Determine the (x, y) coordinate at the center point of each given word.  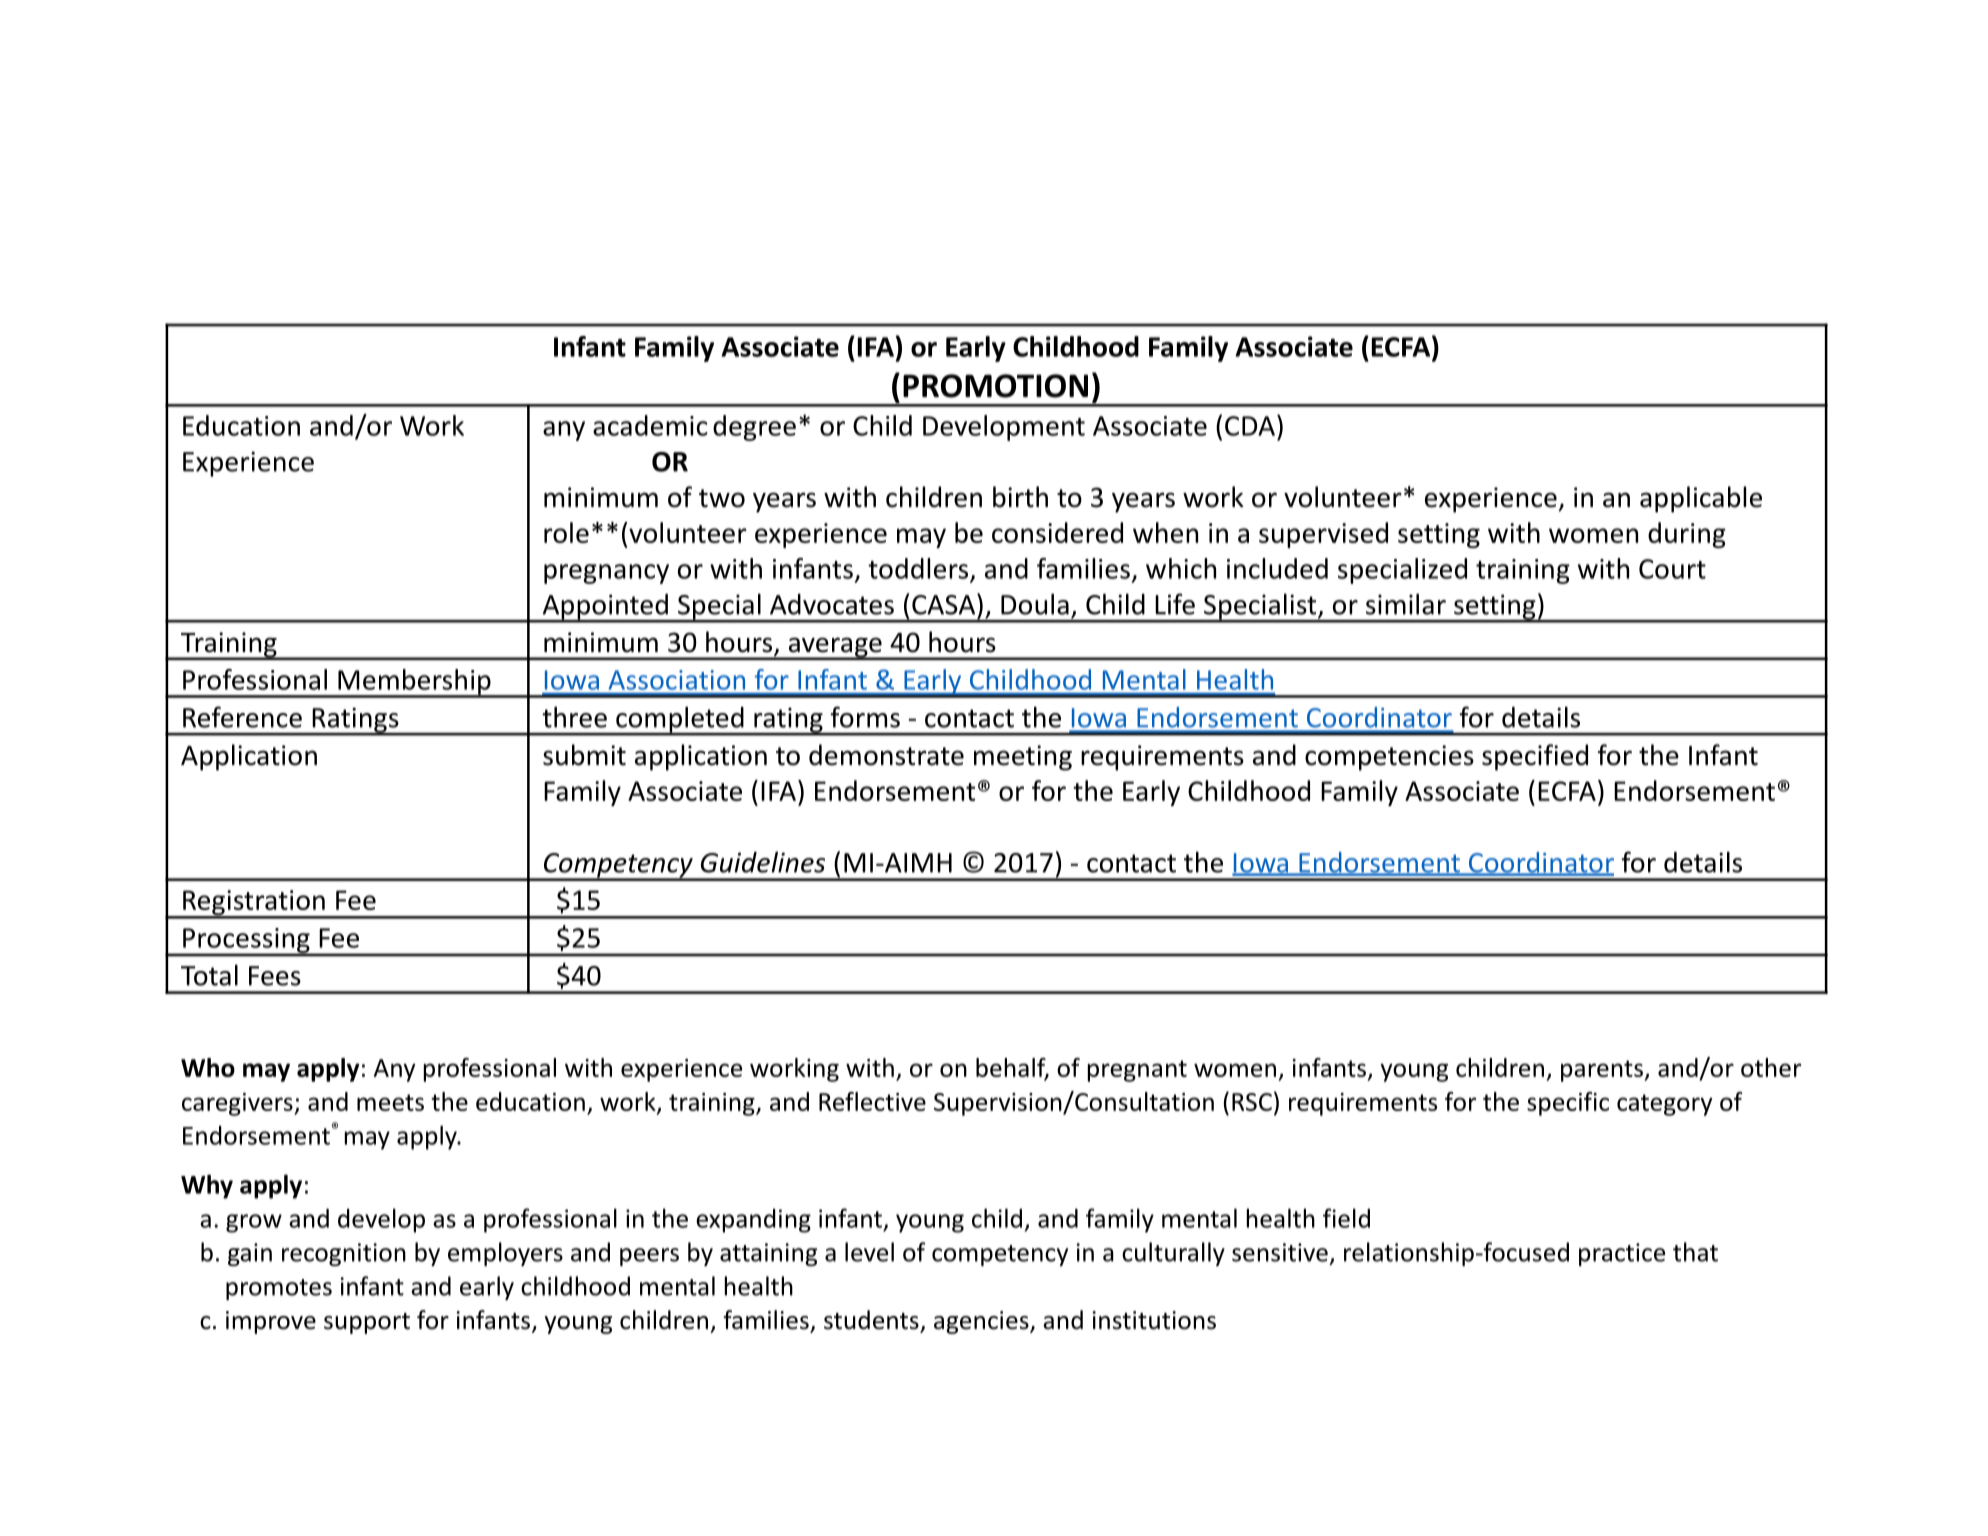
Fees (275, 976)
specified (1535, 757)
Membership (414, 683)
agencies (982, 1322)
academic (650, 425)
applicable (1701, 499)
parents (1603, 1071)
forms (865, 717)
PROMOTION (995, 386)
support (367, 1323)
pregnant (1137, 1071)
